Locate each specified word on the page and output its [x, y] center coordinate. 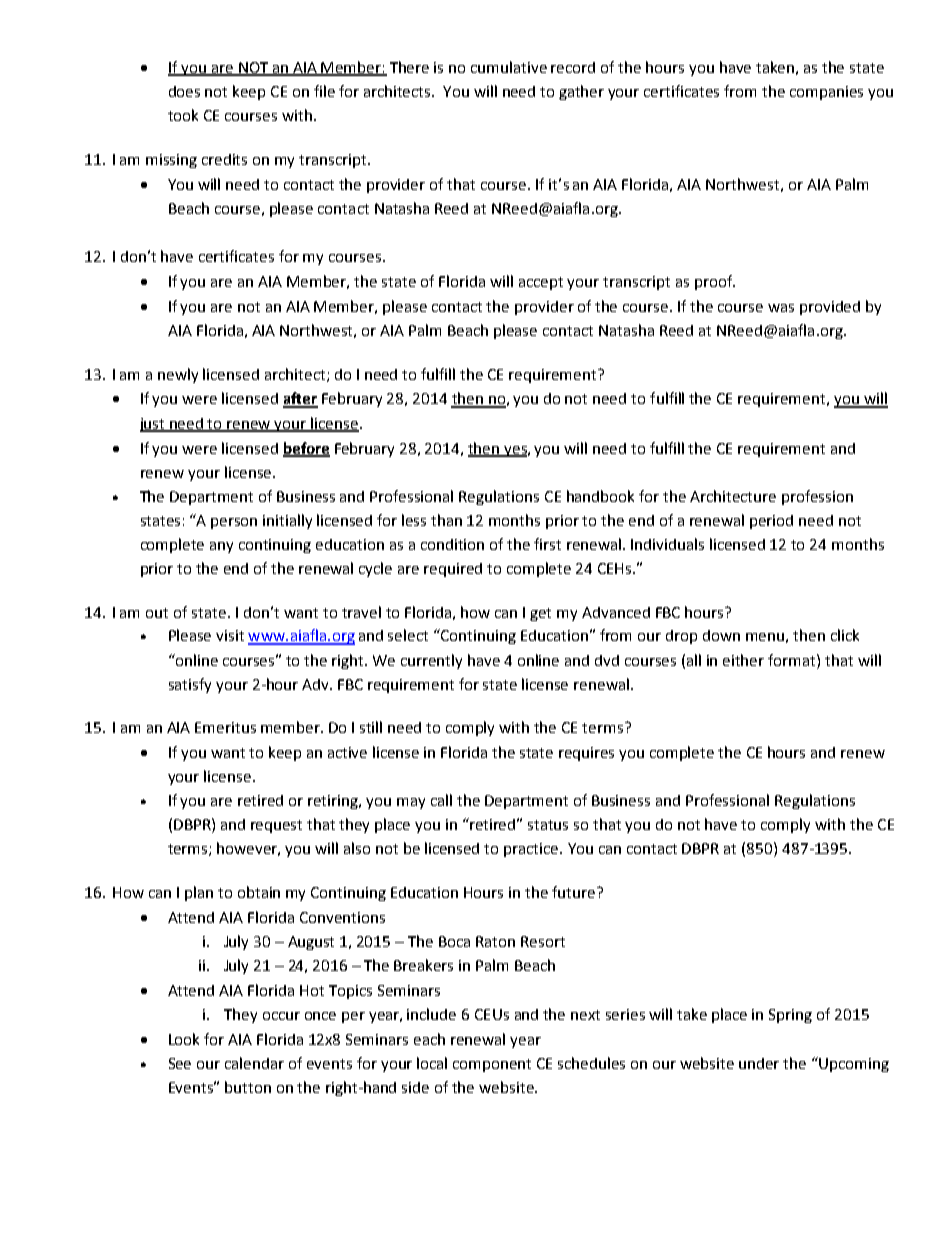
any [221, 547]
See [180, 1063]
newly [178, 375]
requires [586, 754]
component [492, 1065]
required [453, 570]
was [781, 308]
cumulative [509, 67]
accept [541, 283]
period [771, 522]
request [276, 826]
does [184, 91]
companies [826, 93]
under [759, 1063]
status [548, 825]
